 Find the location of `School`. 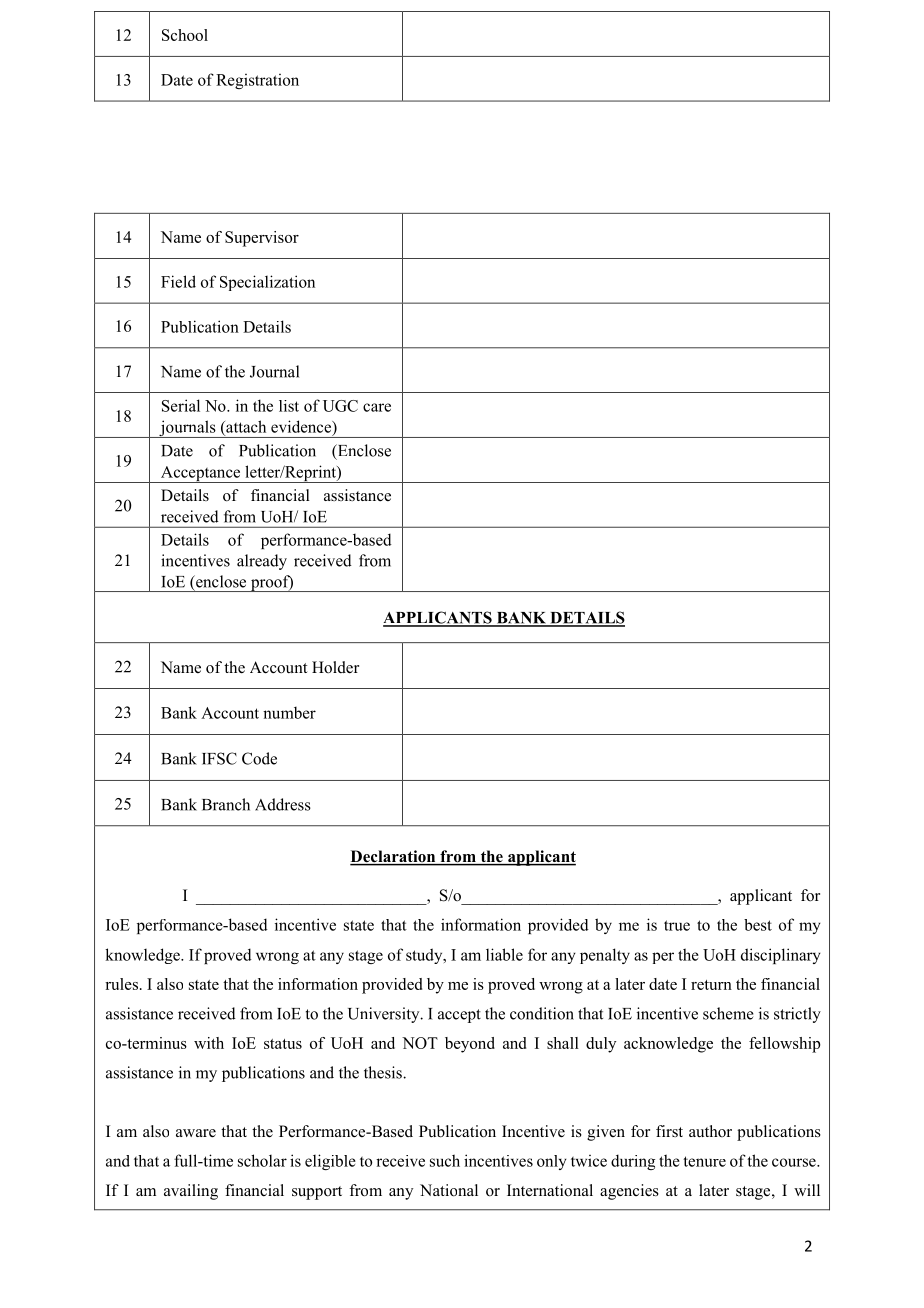

School is located at coordinates (185, 35).
